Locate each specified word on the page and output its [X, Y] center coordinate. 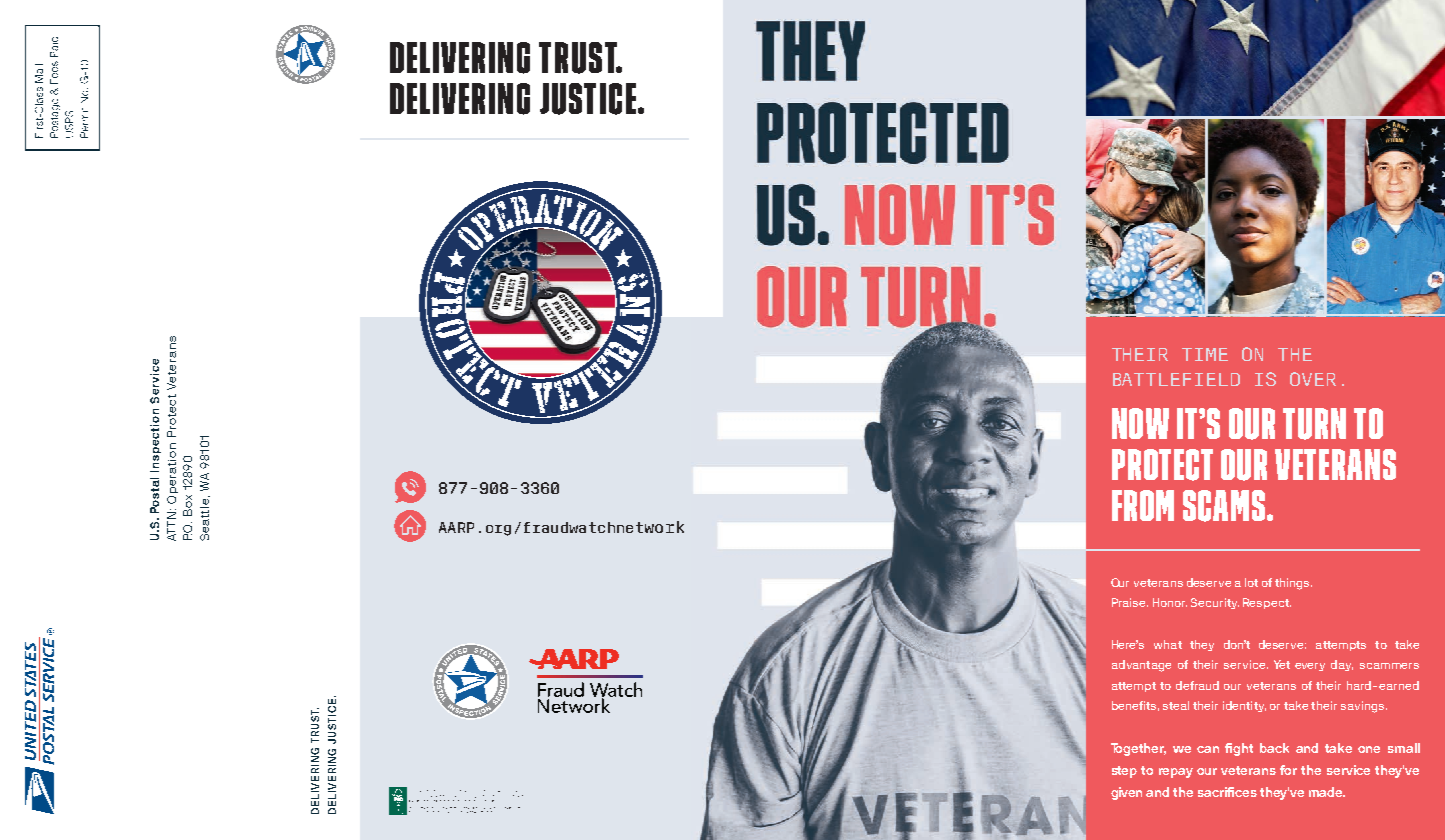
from [1143, 505]
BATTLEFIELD [1176, 379]
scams [1225, 506]
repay [1176, 773]
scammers [1389, 666]
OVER [1313, 379]
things [1293, 584]
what [1168, 644]
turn [1314, 424]
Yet [1282, 664]
